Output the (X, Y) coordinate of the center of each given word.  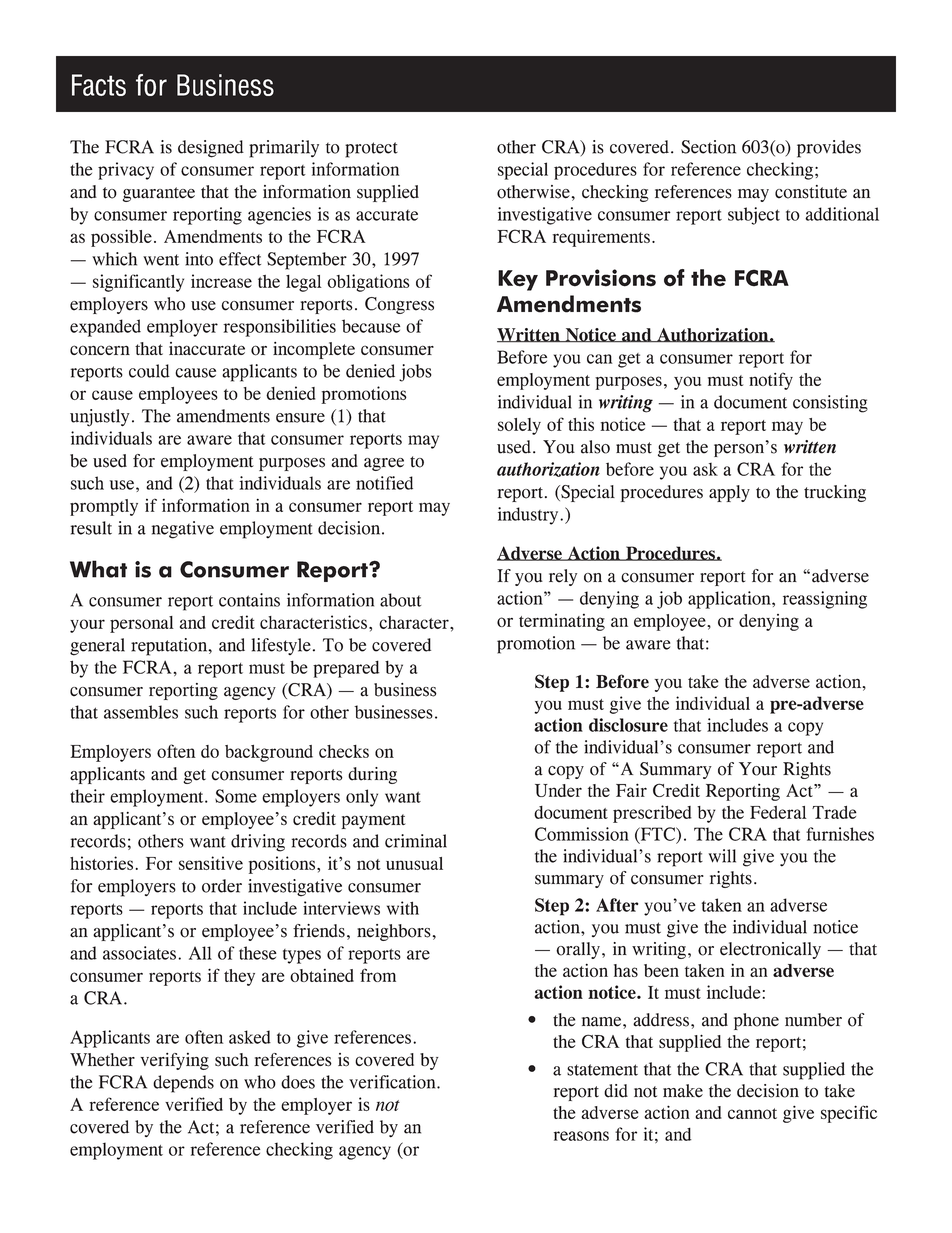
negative (182, 530)
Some (236, 796)
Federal (778, 812)
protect (371, 150)
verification (393, 1082)
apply (729, 493)
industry (529, 516)
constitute (811, 192)
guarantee (159, 194)
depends (183, 1084)
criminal (416, 841)
